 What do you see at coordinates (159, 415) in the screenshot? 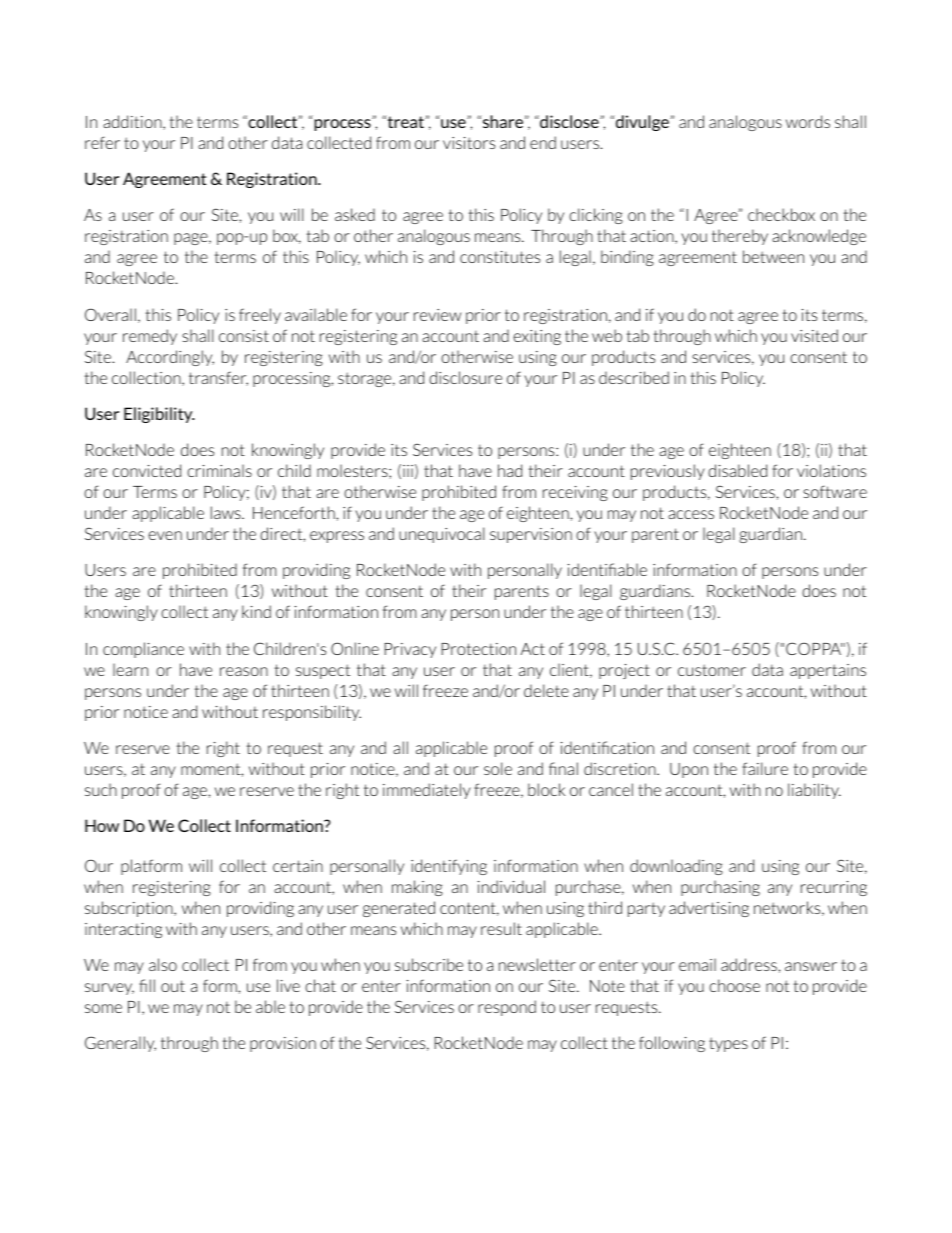
I see `Eligibility` at bounding box center [159, 415].
